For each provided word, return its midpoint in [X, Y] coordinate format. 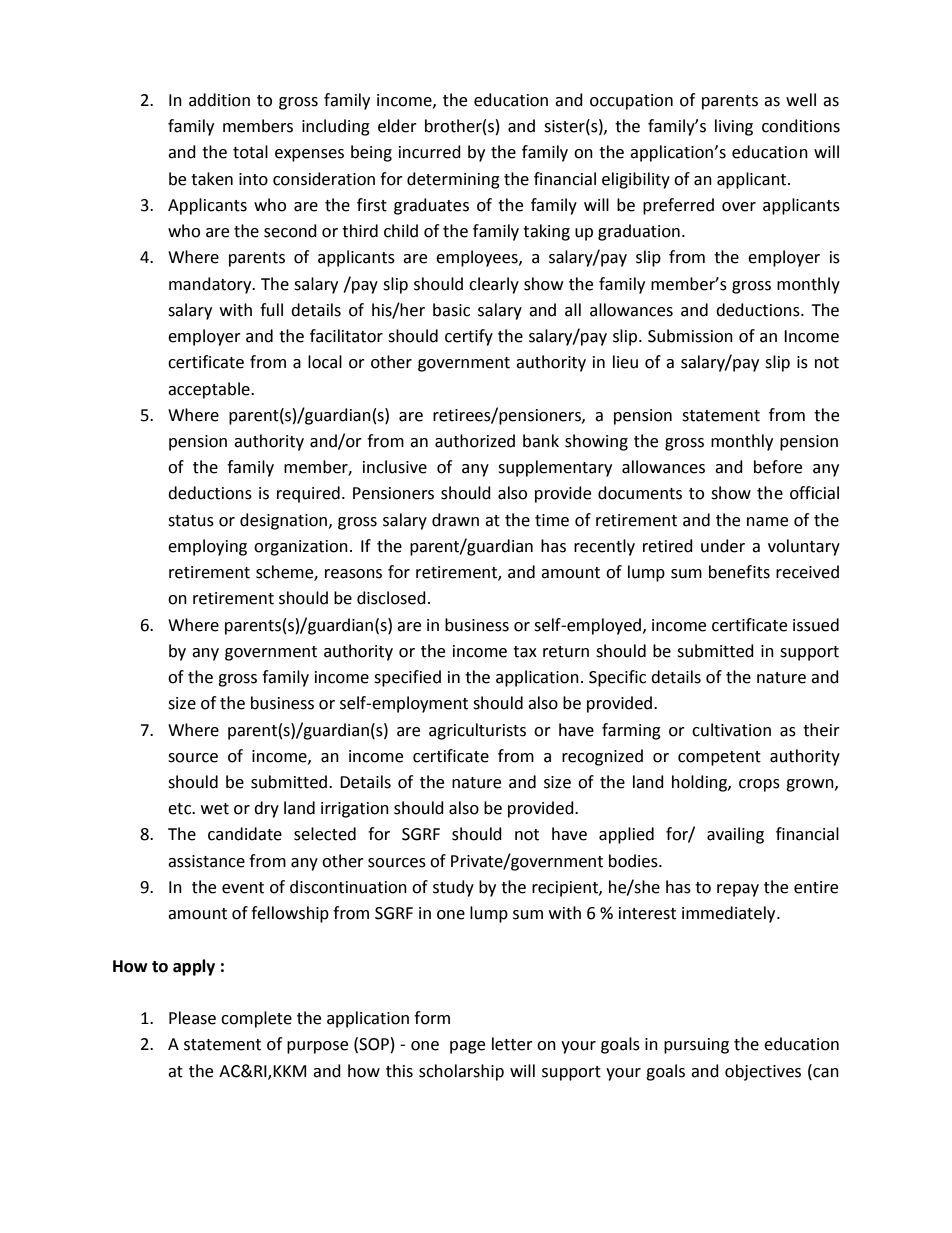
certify [469, 337]
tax [525, 652]
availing [735, 835]
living [734, 127]
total [250, 152]
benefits [739, 572]
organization [301, 548]
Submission [690, 336]
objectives [763, 1072]
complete [256, 1019]
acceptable [210, 390]
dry [266, 809]
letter [512, 1044]
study [453, 888]
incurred [430, 152]
